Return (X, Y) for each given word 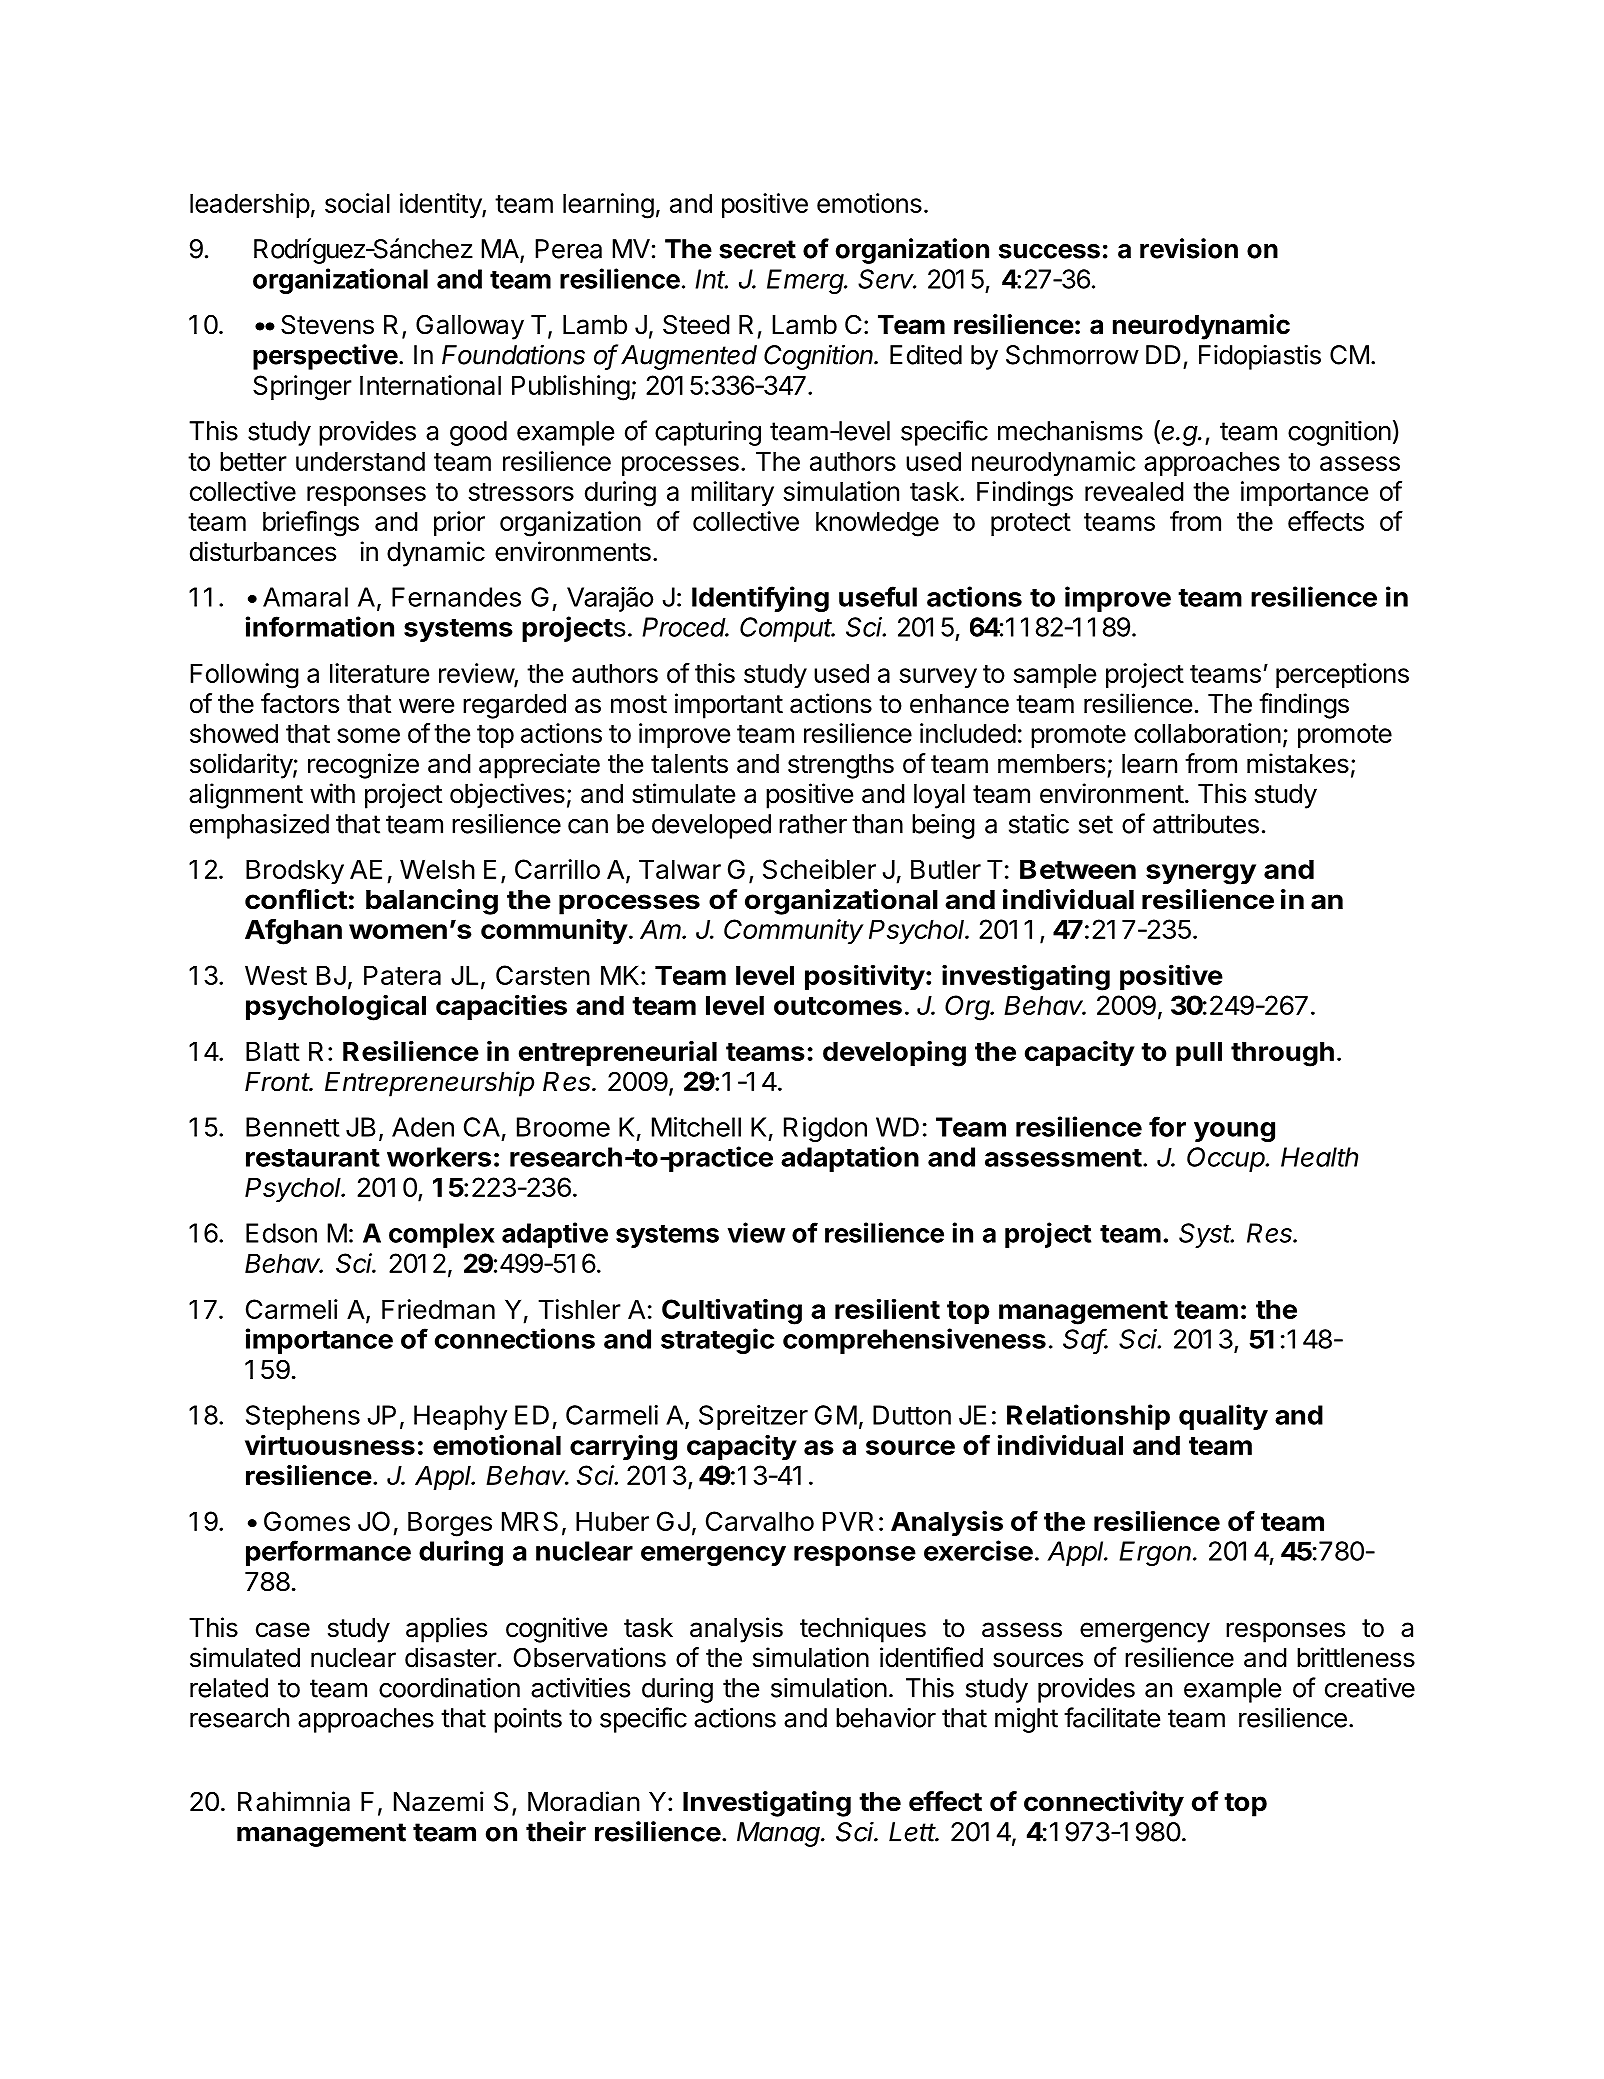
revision (1189, 248)
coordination (449, 1688)
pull (1199, 1053)
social (357, 203)
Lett (914, 1832)
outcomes (838, 1006)
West (276, 975)
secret (757, 249)
